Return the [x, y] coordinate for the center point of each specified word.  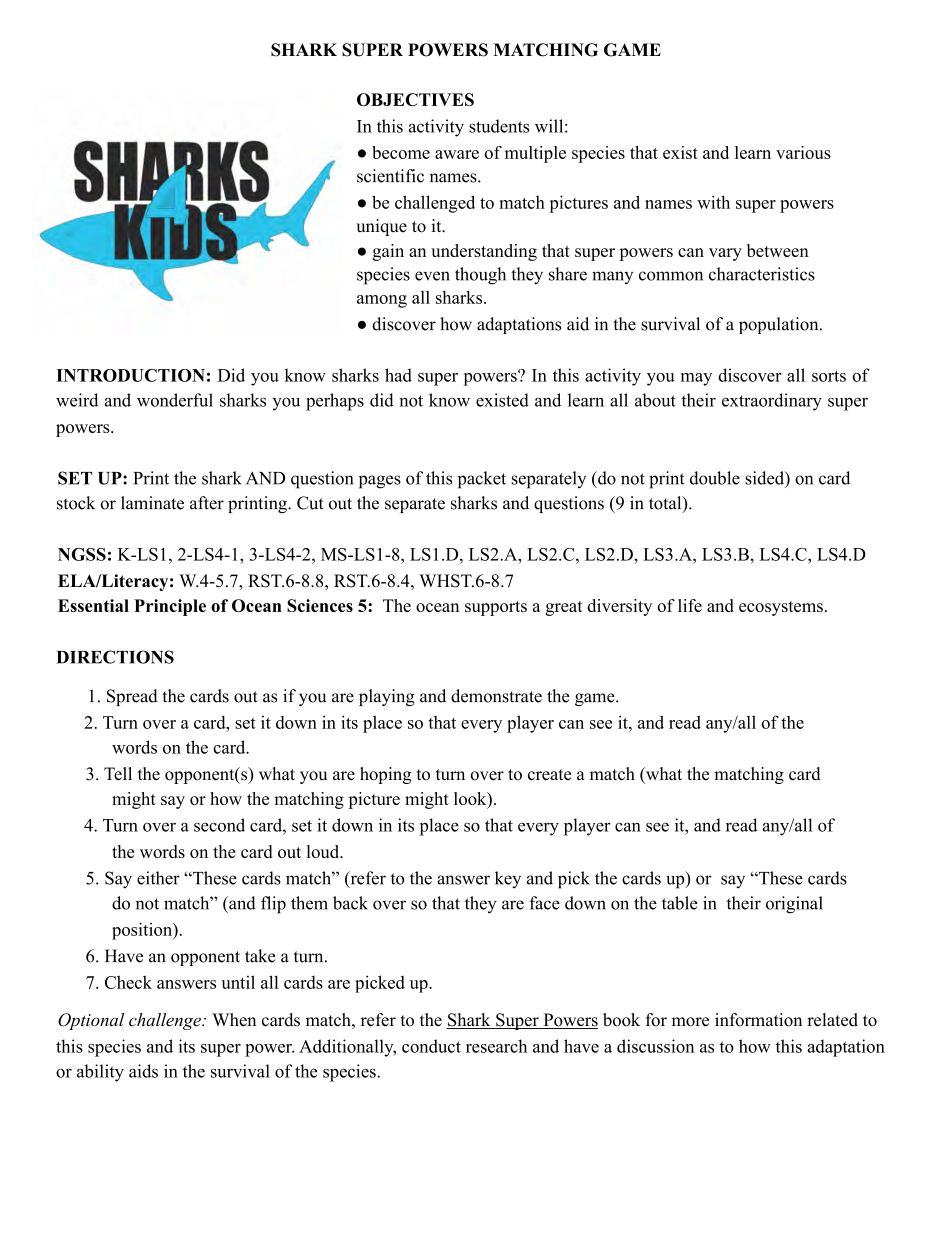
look [471, 800]
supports [496, 608]
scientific [390, 176]
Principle [170, 607]
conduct [431, 1046]
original [794, 905]
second [219, 825]
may [696, 379]
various [803, 152]
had [398, 375]
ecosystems [781, 608]
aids [143, 1071]
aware [457, 154]
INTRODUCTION [130, 375]
